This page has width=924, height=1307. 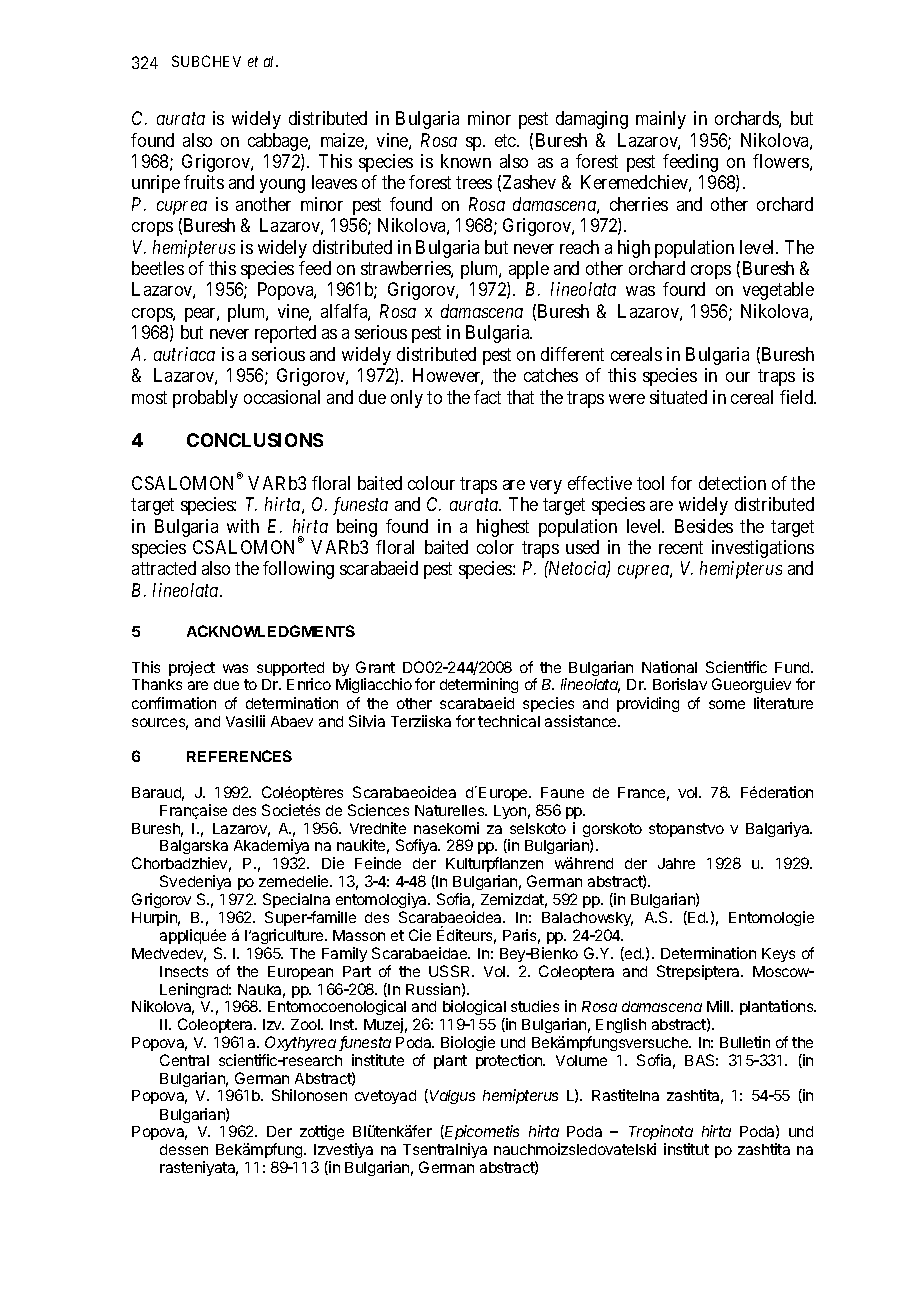 I want to click on fruits, so click(x=204, y=182).
